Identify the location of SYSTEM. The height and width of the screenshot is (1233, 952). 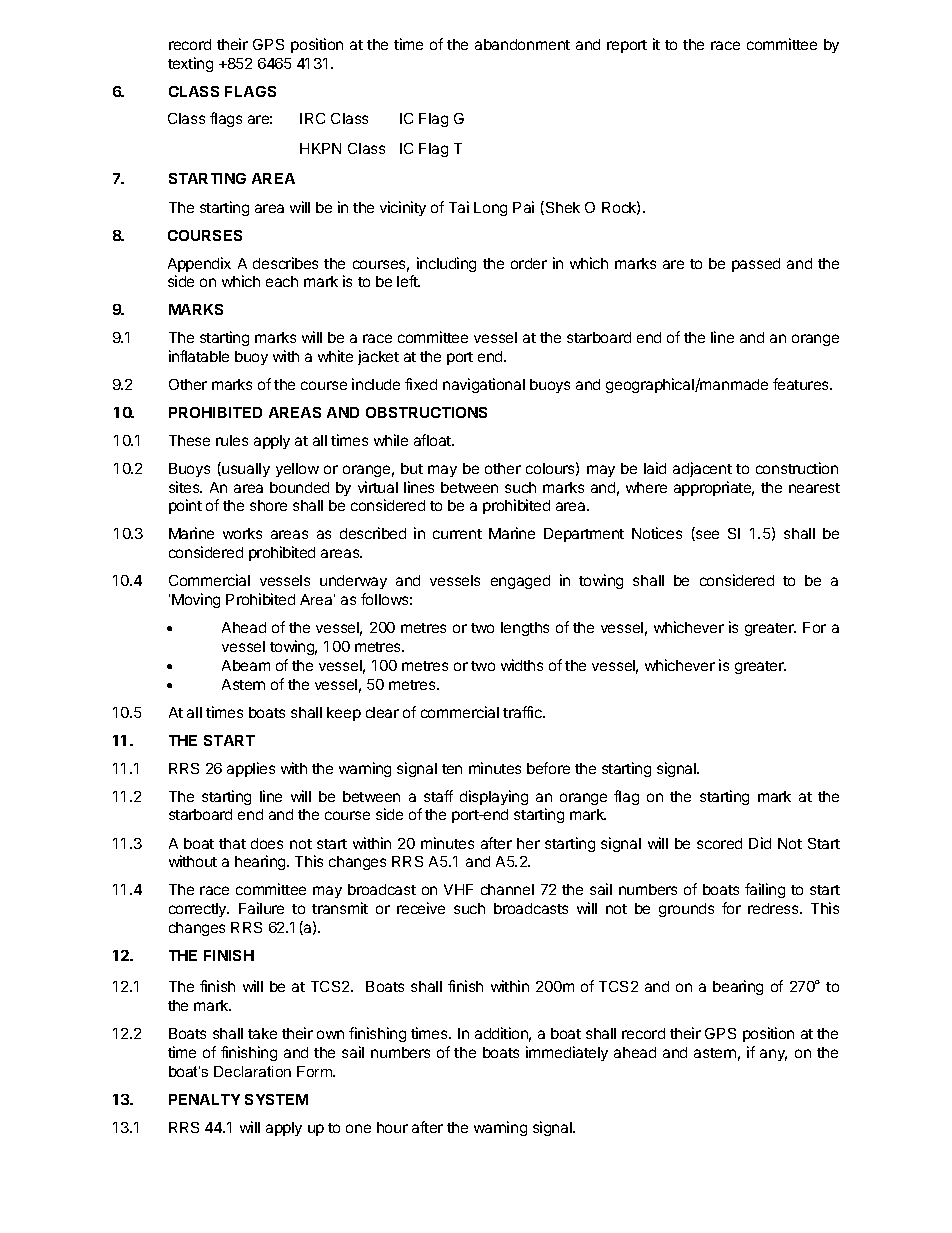
(276, 1099).
